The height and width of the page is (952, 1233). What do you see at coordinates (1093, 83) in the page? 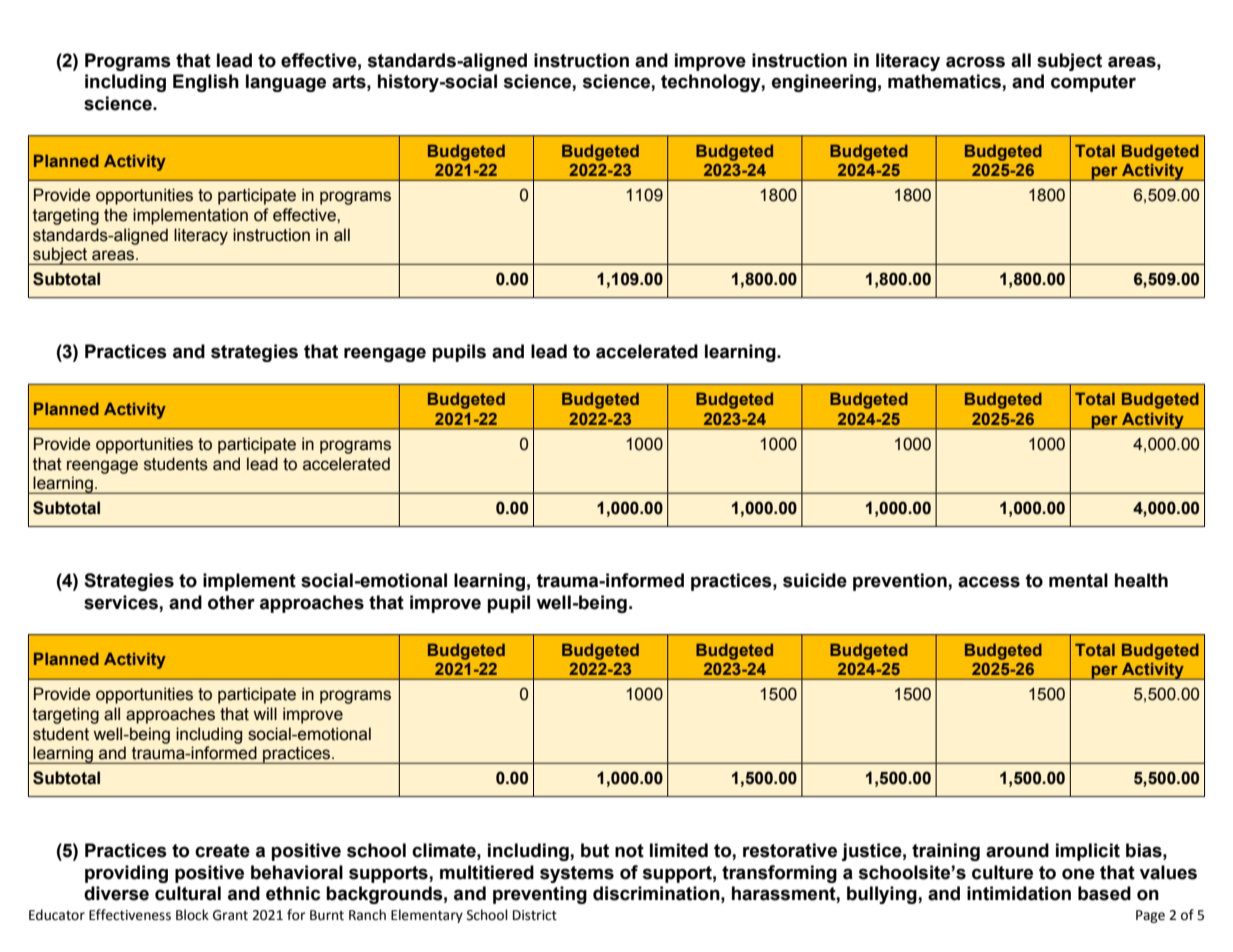
I see `computer` at bounding box center [1093, 83].
